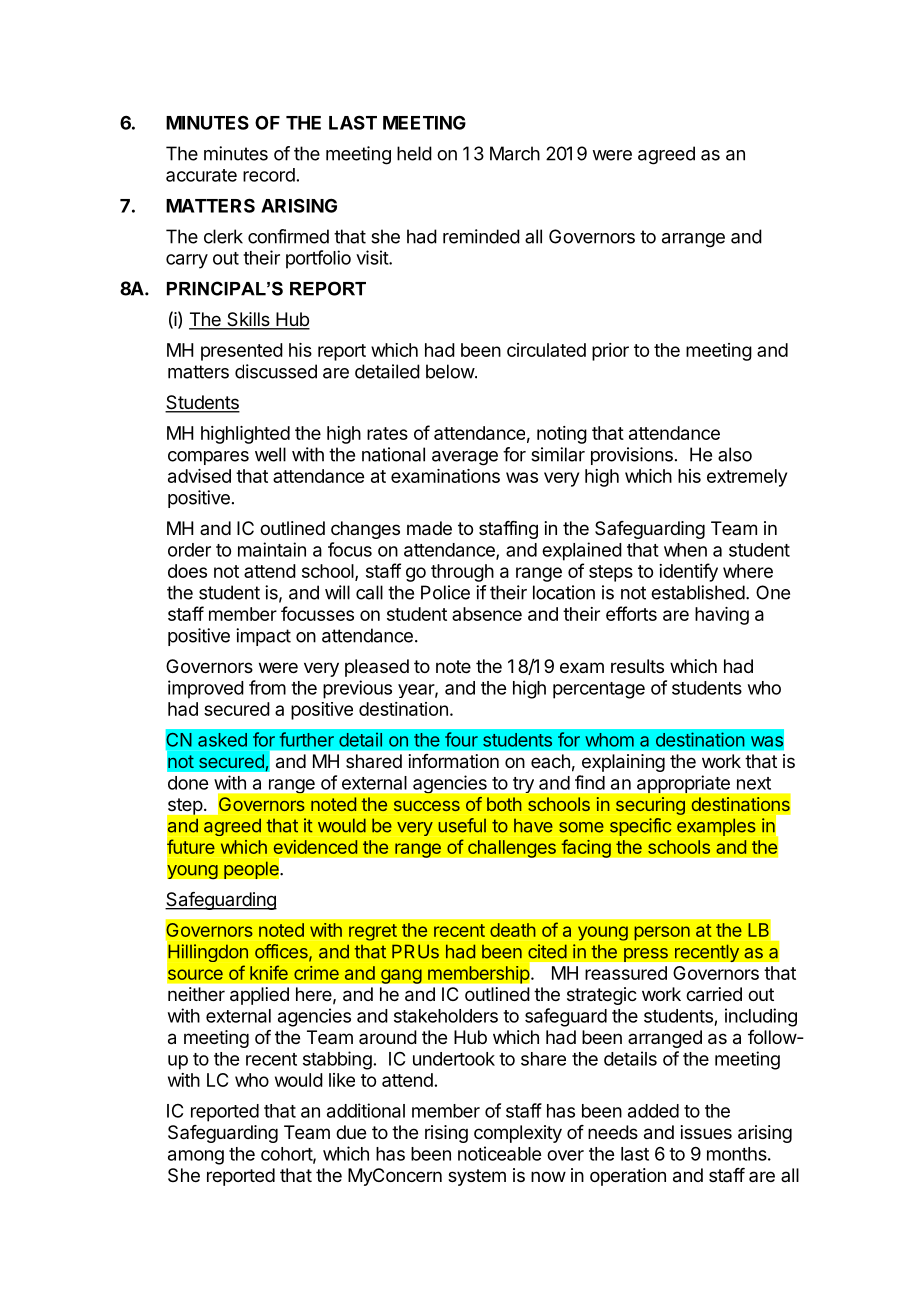 This screenshot has height=1308, width=924. Describe the element at coordinates (706, 1132) in the screenshot. I see `issues` at that location.
